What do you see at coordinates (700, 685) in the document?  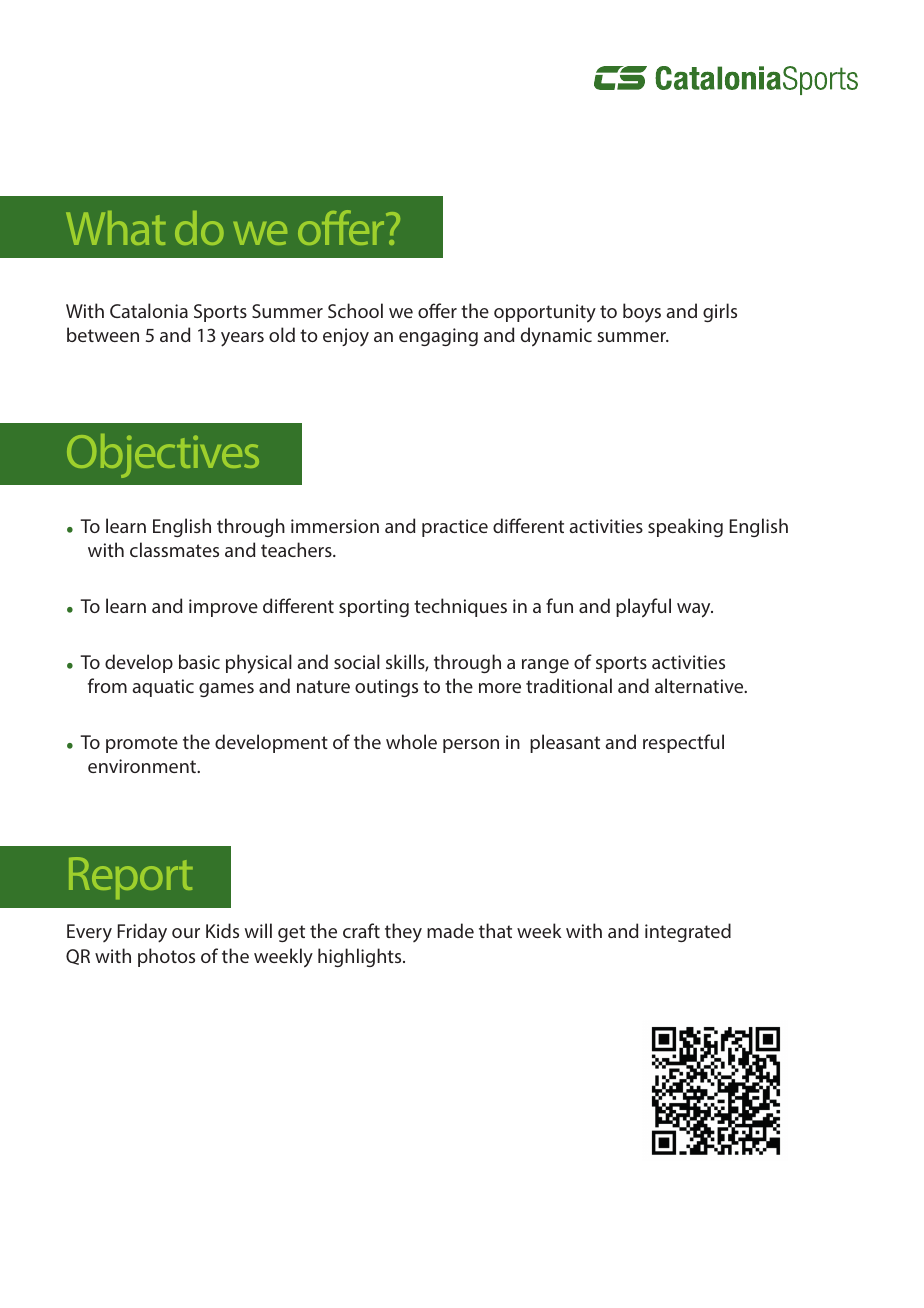 I see `alternative` at bounding box center [700, 685].
